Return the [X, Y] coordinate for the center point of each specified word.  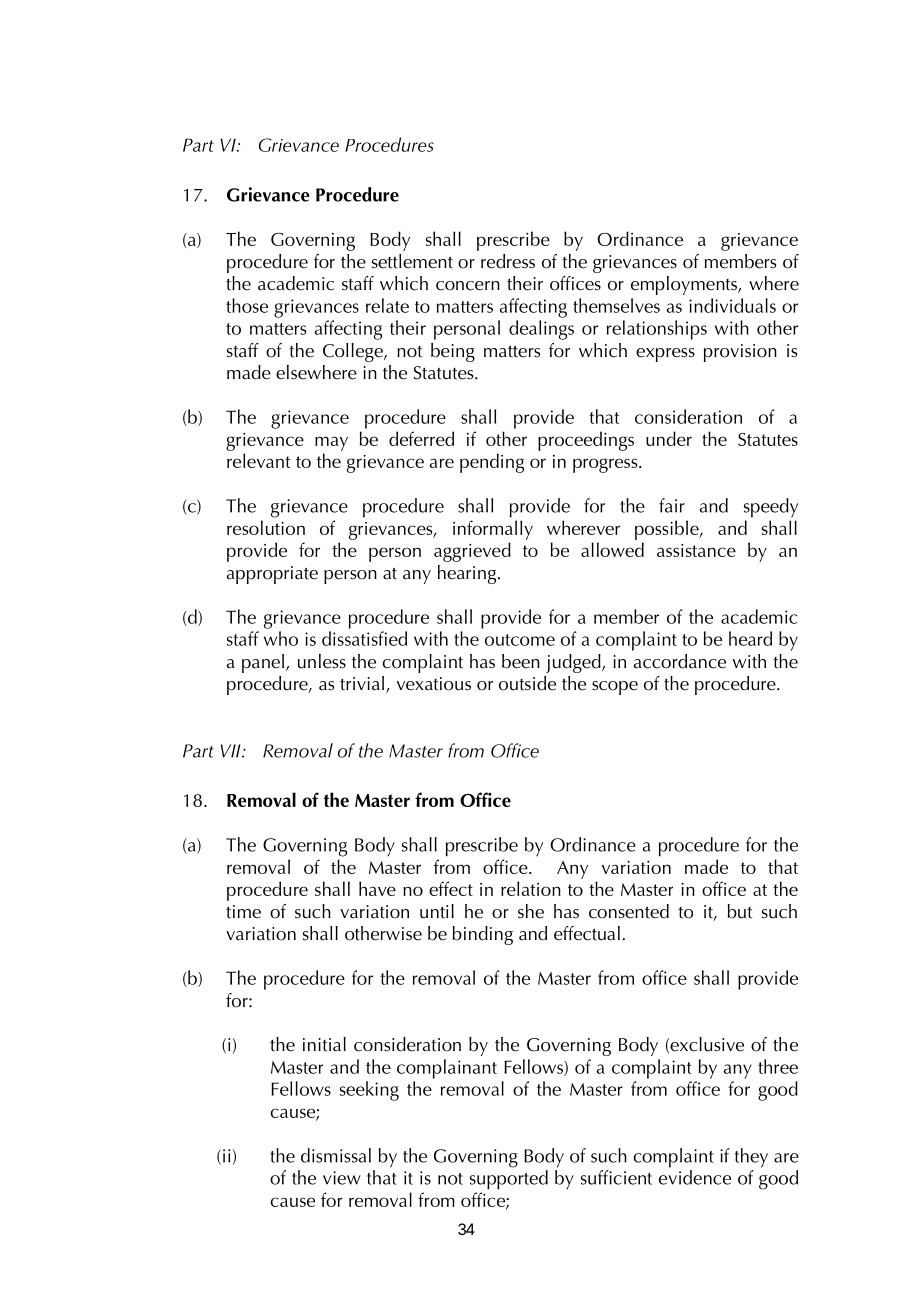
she [531, 911]
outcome [520, 640]
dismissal [336, 1155]
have [377, 888]
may [331, 443]
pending [492, 463]
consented [629, 911]
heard [750, 638]
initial [324, 1044]
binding [483, 935]
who [281, 638]
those [247, 305]
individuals [732, 305]
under [669, 438]
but [740, 911]
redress [508, 261]
